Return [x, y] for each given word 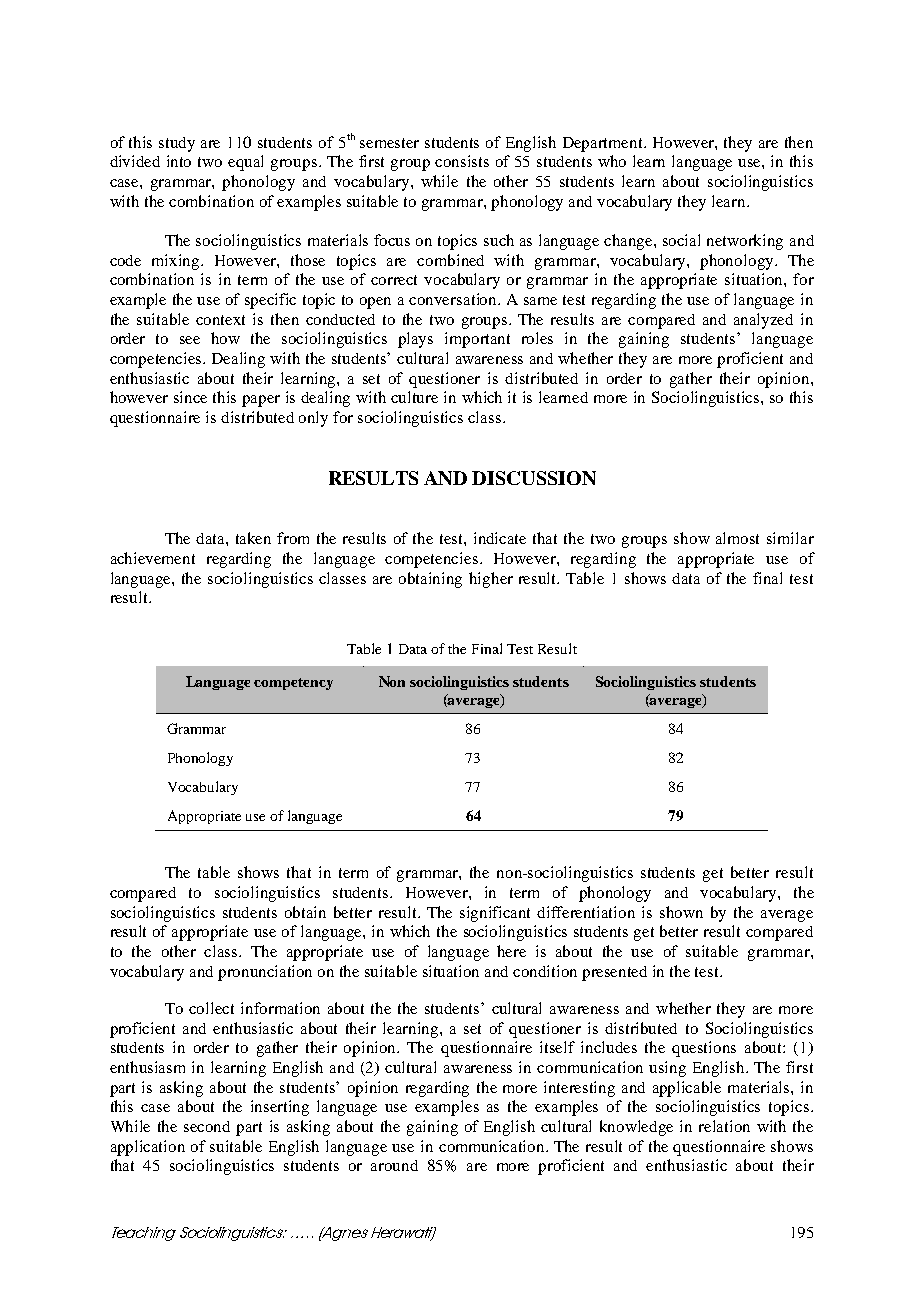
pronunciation [265, 973]
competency [293, 684]
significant [495, 914]
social [681, 240]
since [190, 397]
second [207, 1126]
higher [491, 580]
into [179, 161]
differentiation [586, 912]
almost [737, 538]
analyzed [763, 321]
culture [414, 397]
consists [462, 161]
